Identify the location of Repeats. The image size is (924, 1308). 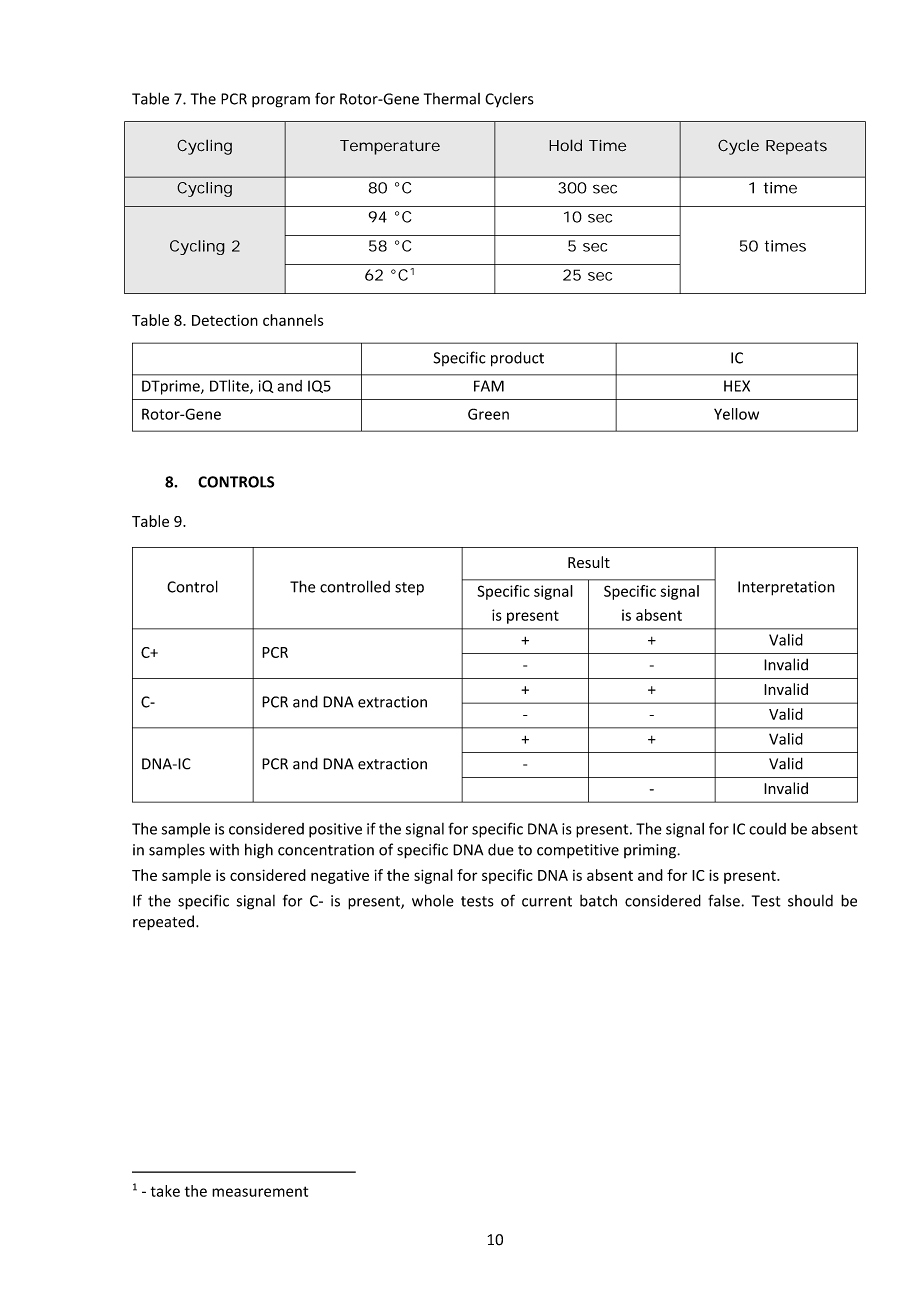
(796, 147).
